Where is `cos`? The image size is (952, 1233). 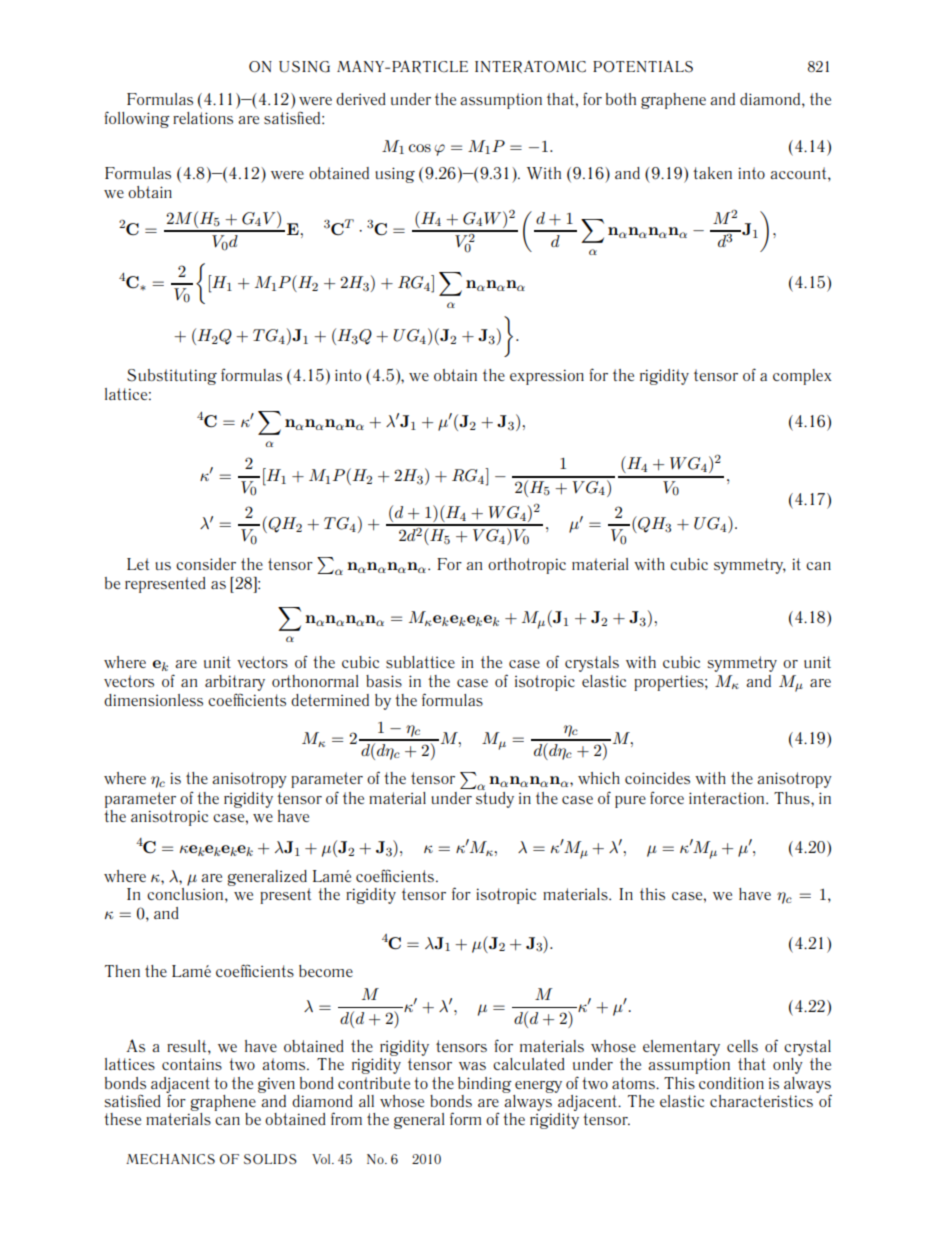 cos is located at coordinates (420, 148).
